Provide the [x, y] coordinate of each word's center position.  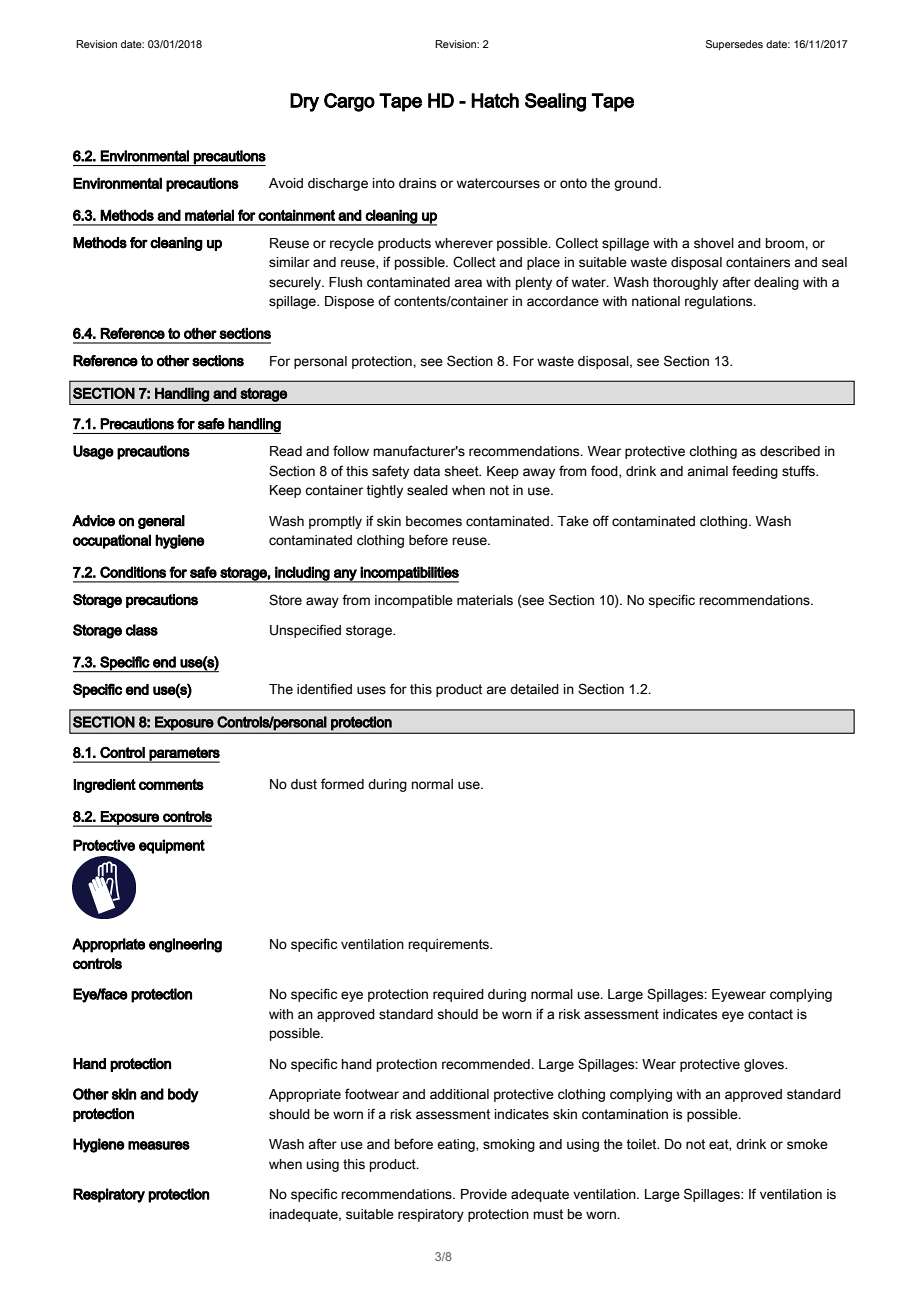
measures [159, 1145]
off [601, 521]
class [142, 630]
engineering [185, 945]
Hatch [495, 100]
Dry [304, 102]
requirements [449, 945]
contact [770, 1014]
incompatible [414, 601]
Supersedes [734, 45]
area [468, 283]
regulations [720, 302]
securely [296, 283]
